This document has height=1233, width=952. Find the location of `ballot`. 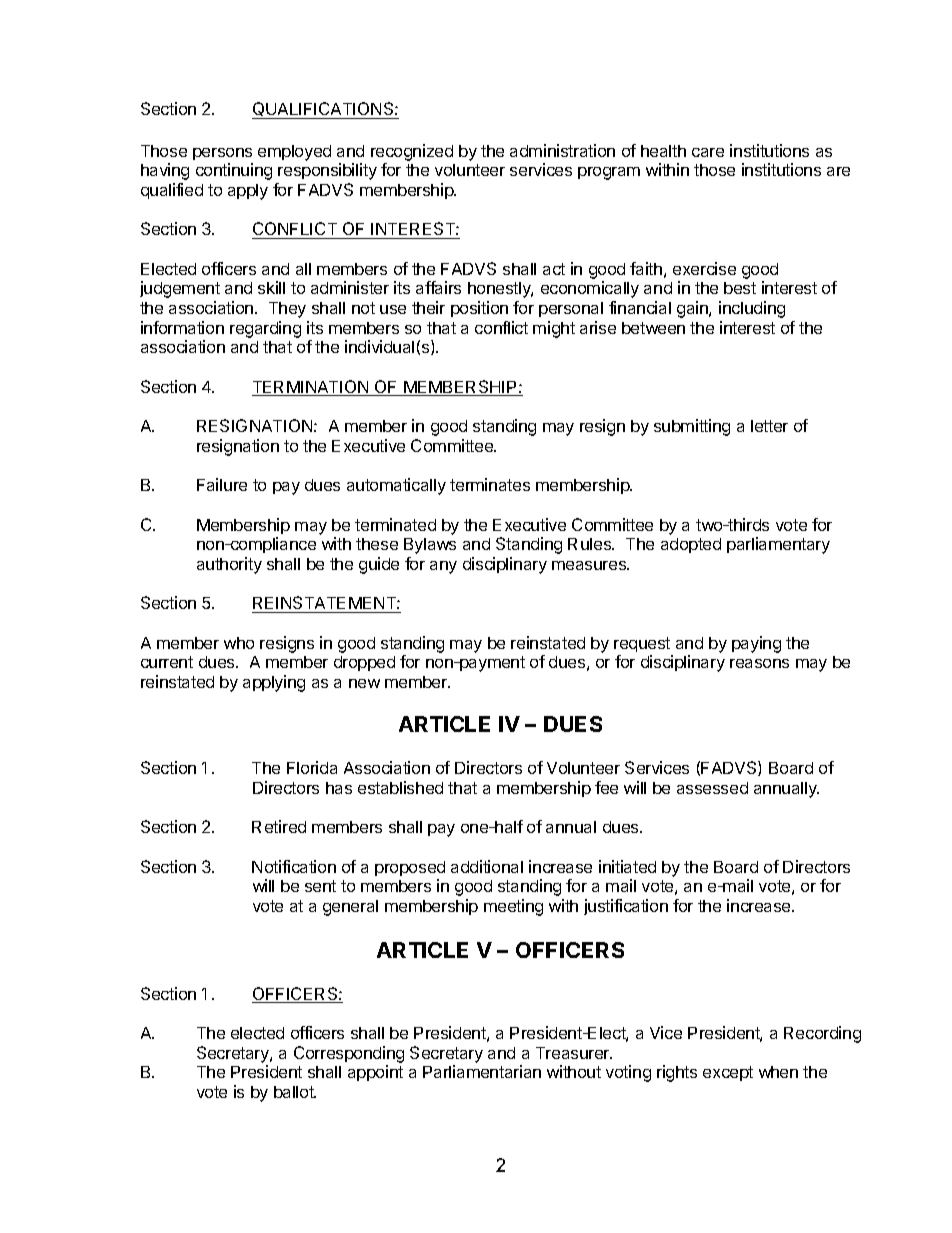

ballot is located at coordinates (295, 1092).
